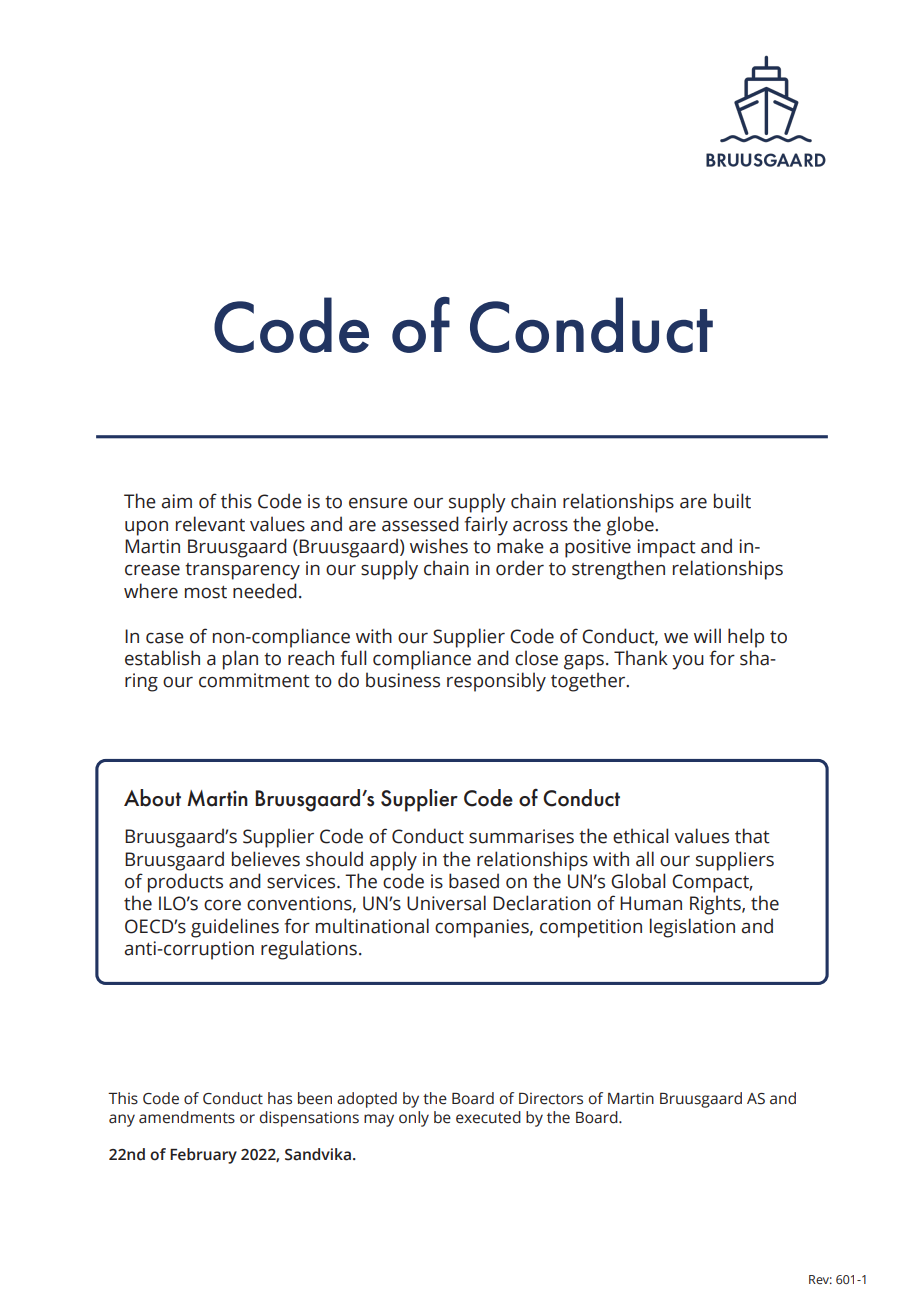 This image has height=1308, width=924. I want to click on relevant, so click(210, 524).
